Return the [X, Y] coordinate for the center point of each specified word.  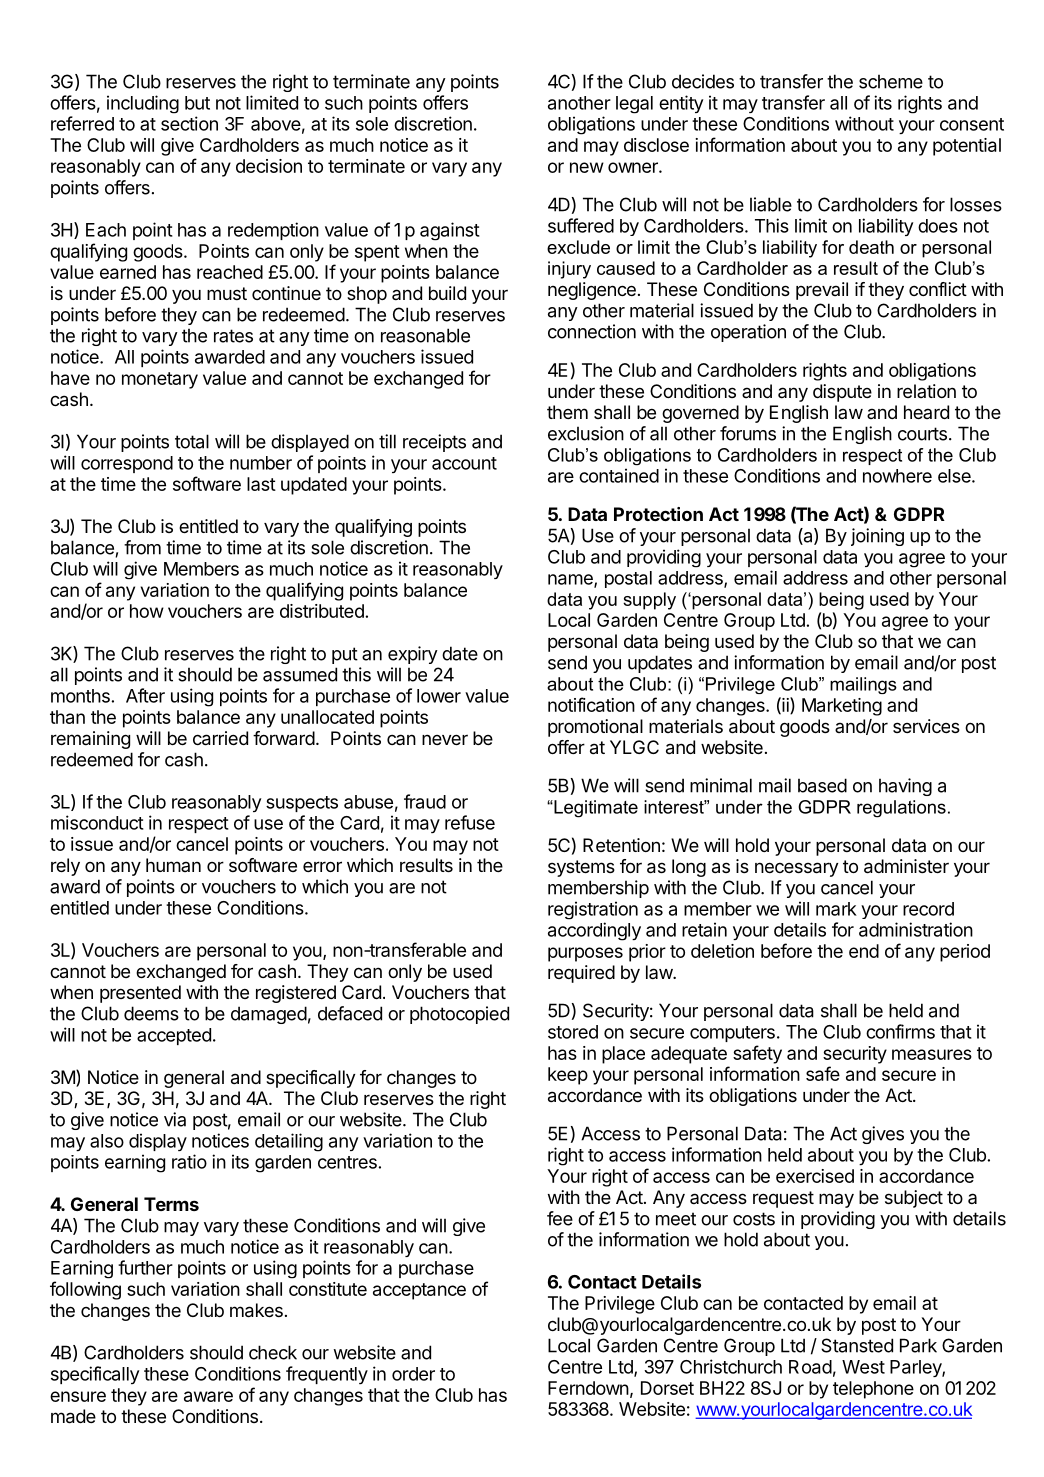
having [905, 787]
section [189, 123]
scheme [891, 81]
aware [208, 1396]
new [587, 167]
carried [220, 738]
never [445, 739]
